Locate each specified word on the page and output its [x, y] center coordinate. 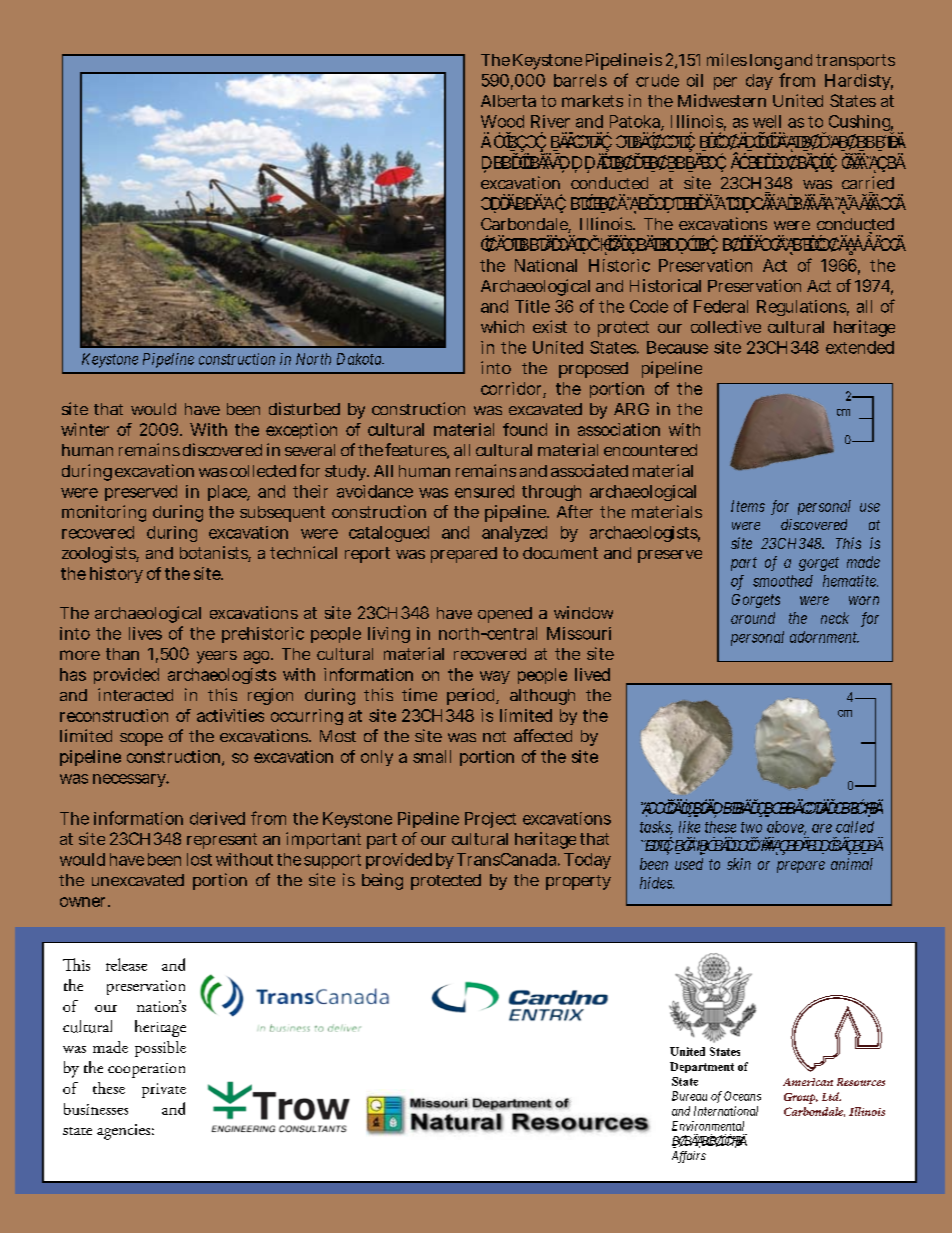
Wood [502, 121]
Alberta [508, 101]
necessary [131, 780]
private [164, 1090]
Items [748, 506]
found [525, 429]
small [432, 756]
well [767, 121]
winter [85, 429]
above [786, 828]
